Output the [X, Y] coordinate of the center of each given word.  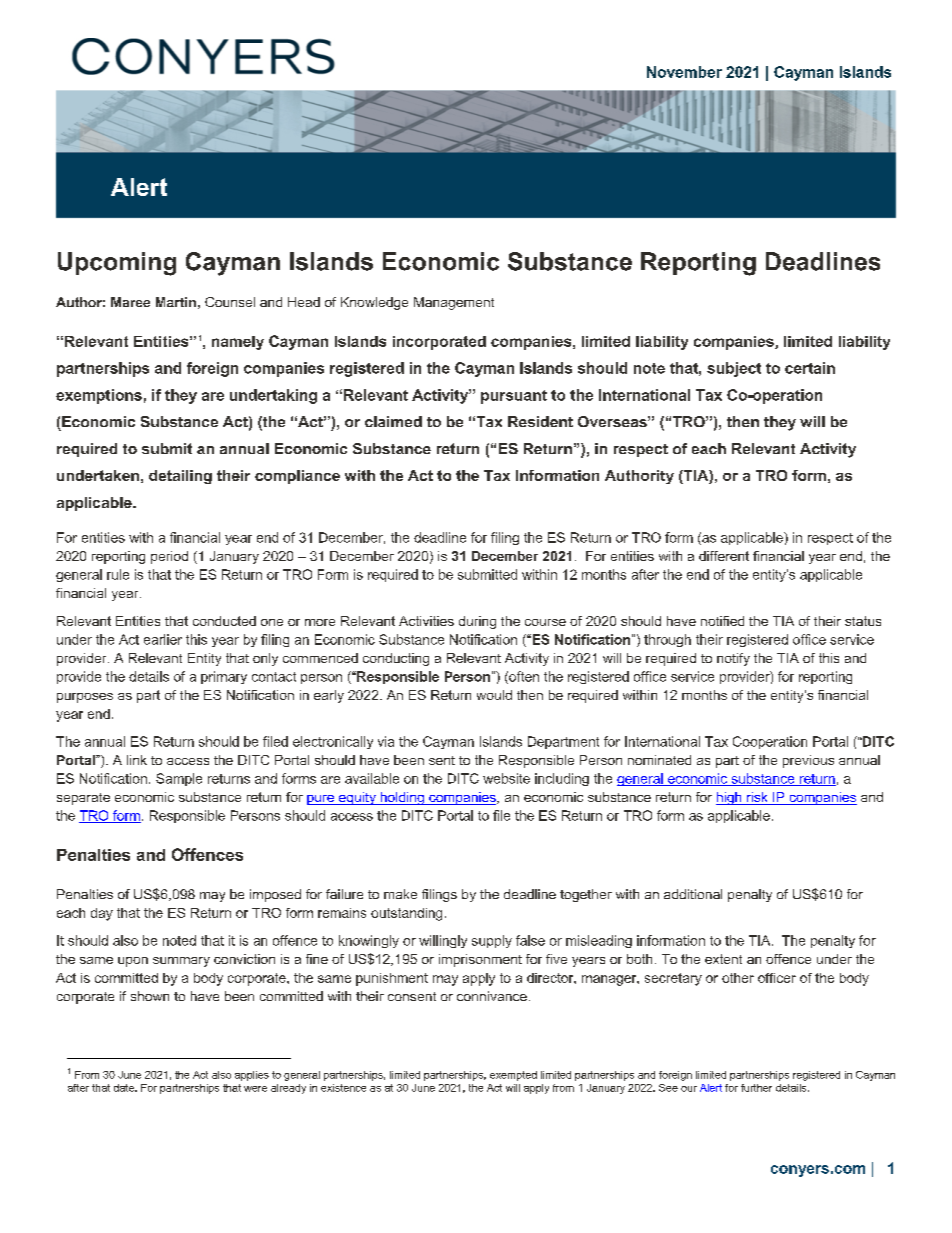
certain [810, 368]
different [724, 556]
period [169, 557]
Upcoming [117, 264]
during [477, 622]
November [684, 72]
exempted [513, 1076]
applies [252, 1076]
